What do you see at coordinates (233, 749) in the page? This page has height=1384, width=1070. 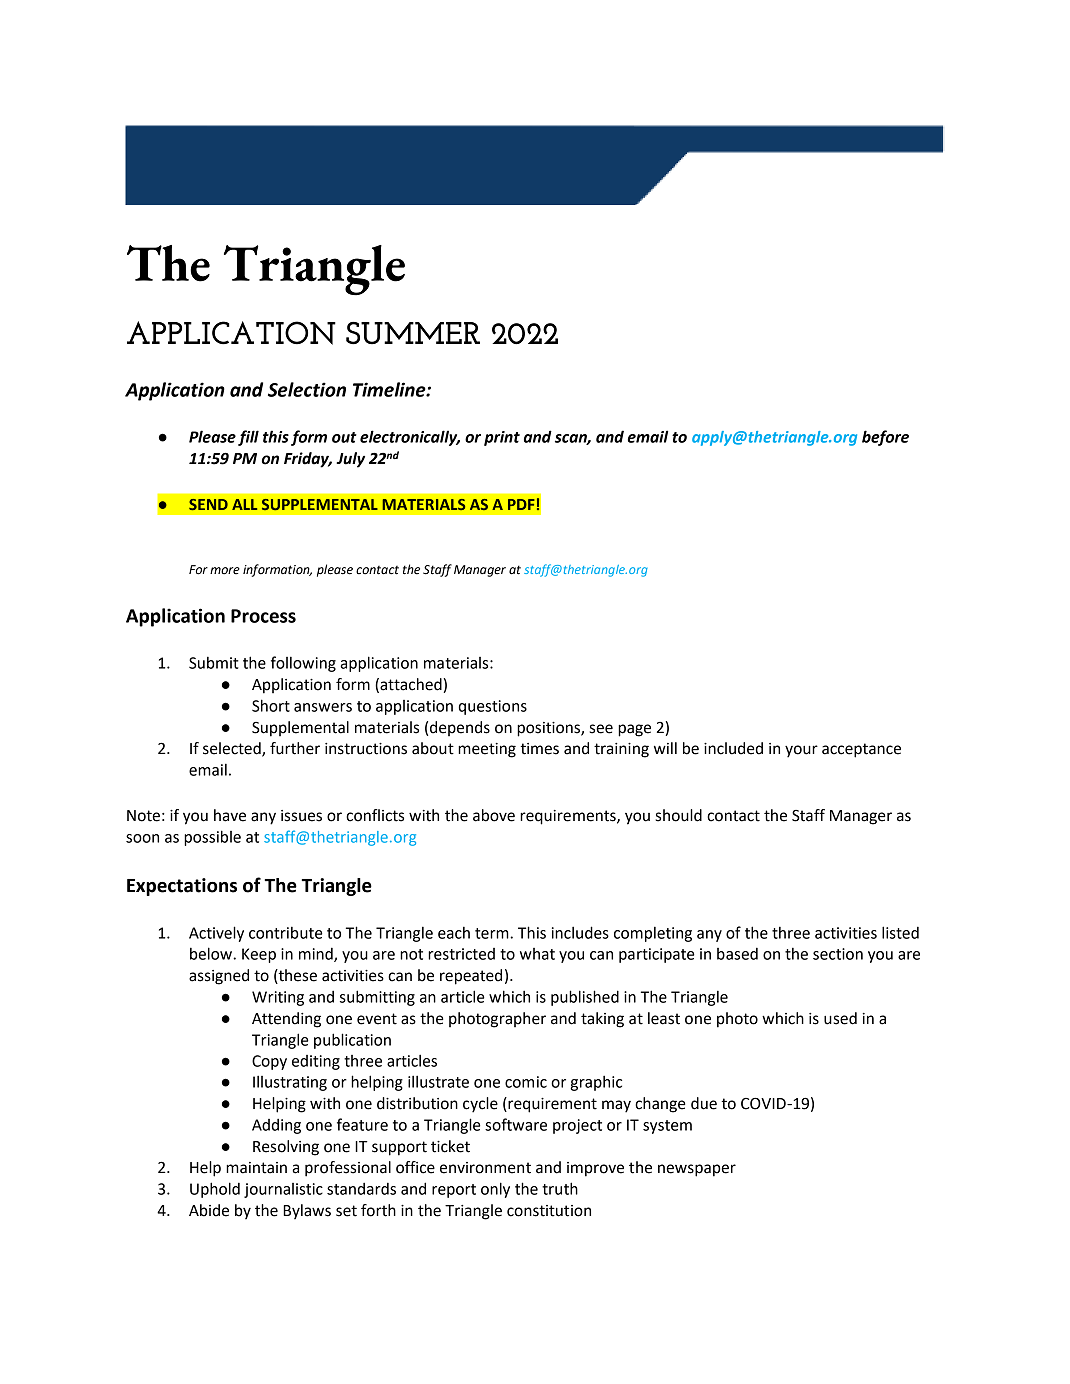 I see `selected` at bounding box center [233, 749].
